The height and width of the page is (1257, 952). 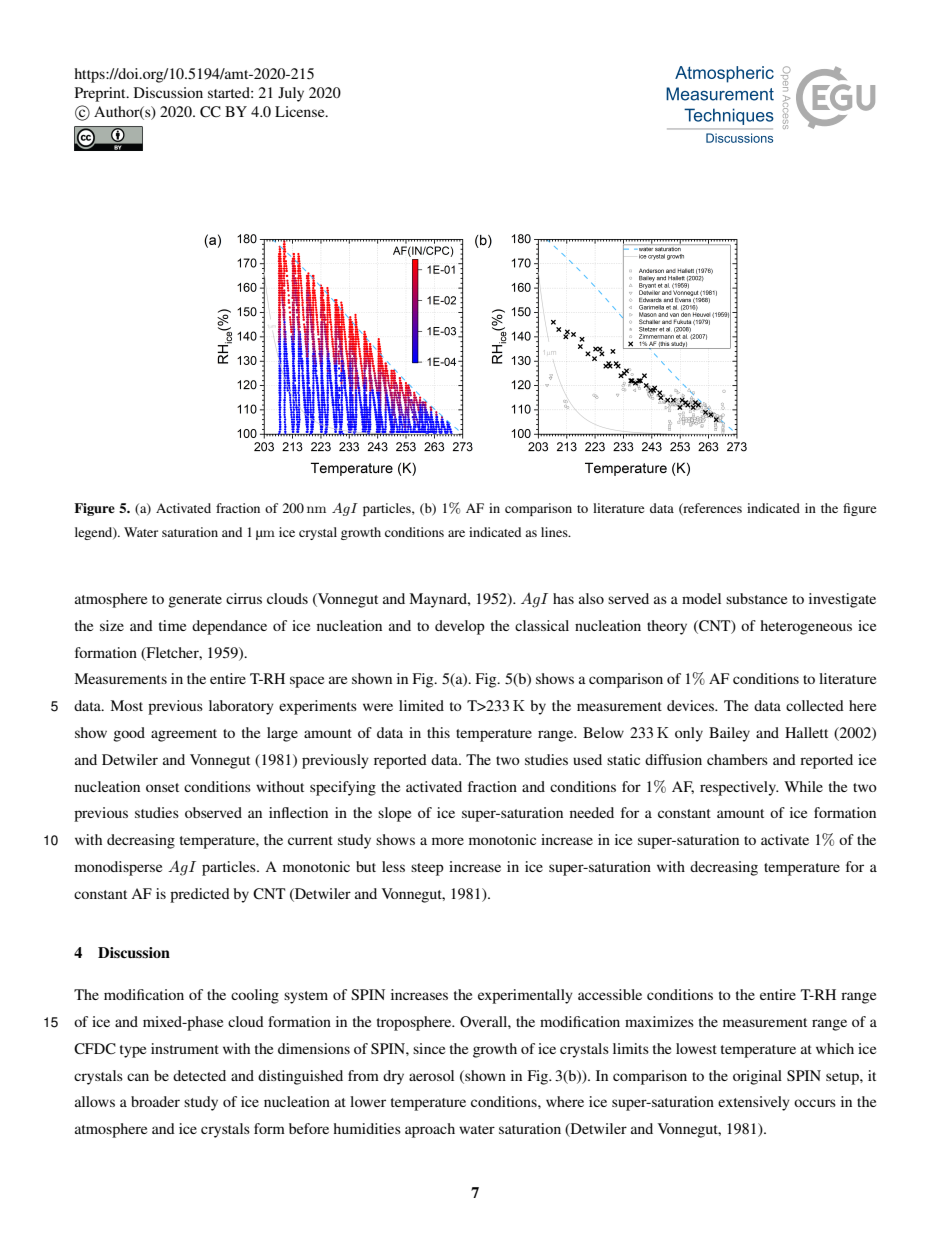 What do you see at coordinates (739, 788) in the page?
I see `respectively` at bounding box center [739, 788].
